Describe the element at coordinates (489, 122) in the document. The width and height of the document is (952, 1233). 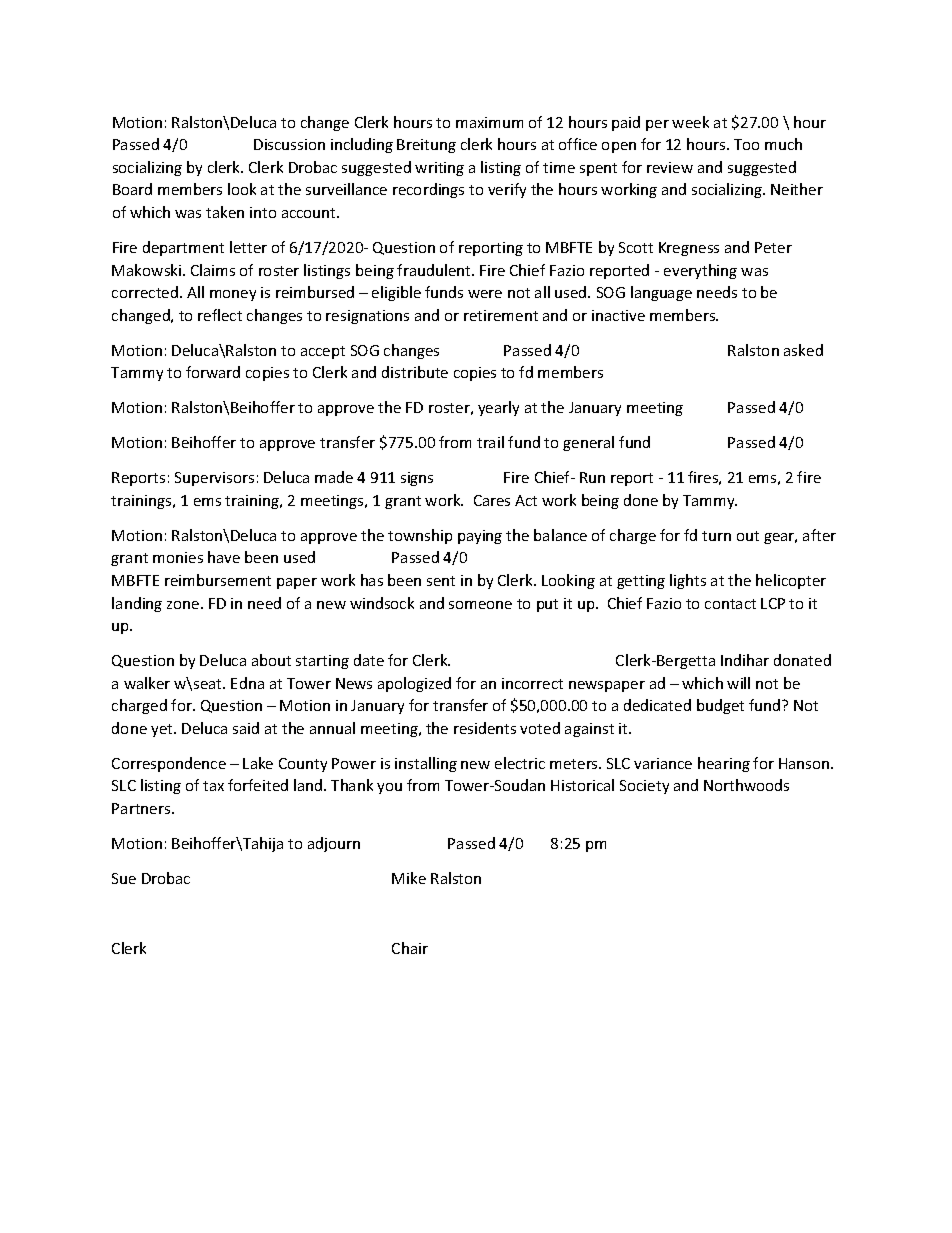
I see `maximum` at that location.
